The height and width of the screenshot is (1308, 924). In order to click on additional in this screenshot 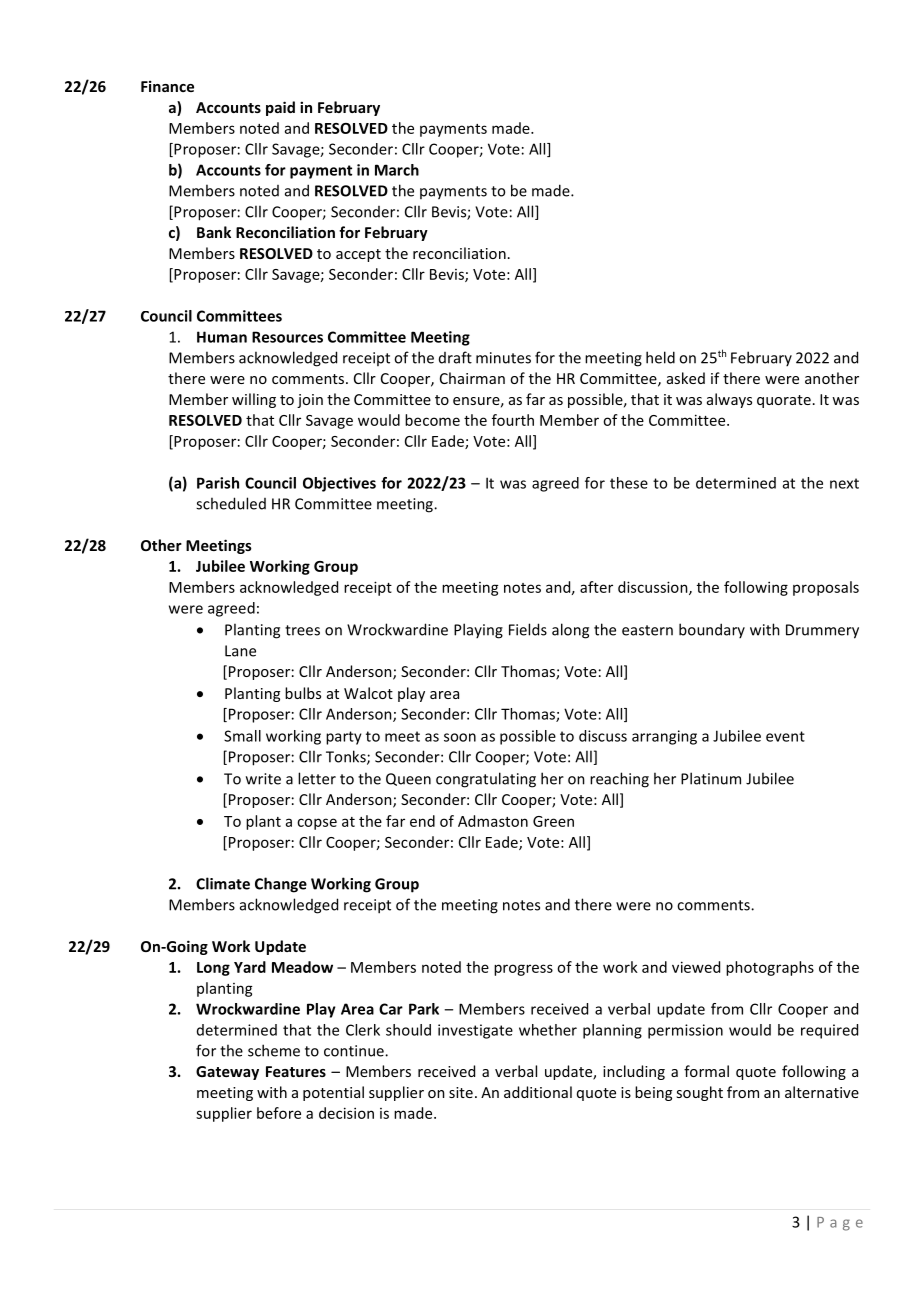, I will do `click(538, 1092)`.
